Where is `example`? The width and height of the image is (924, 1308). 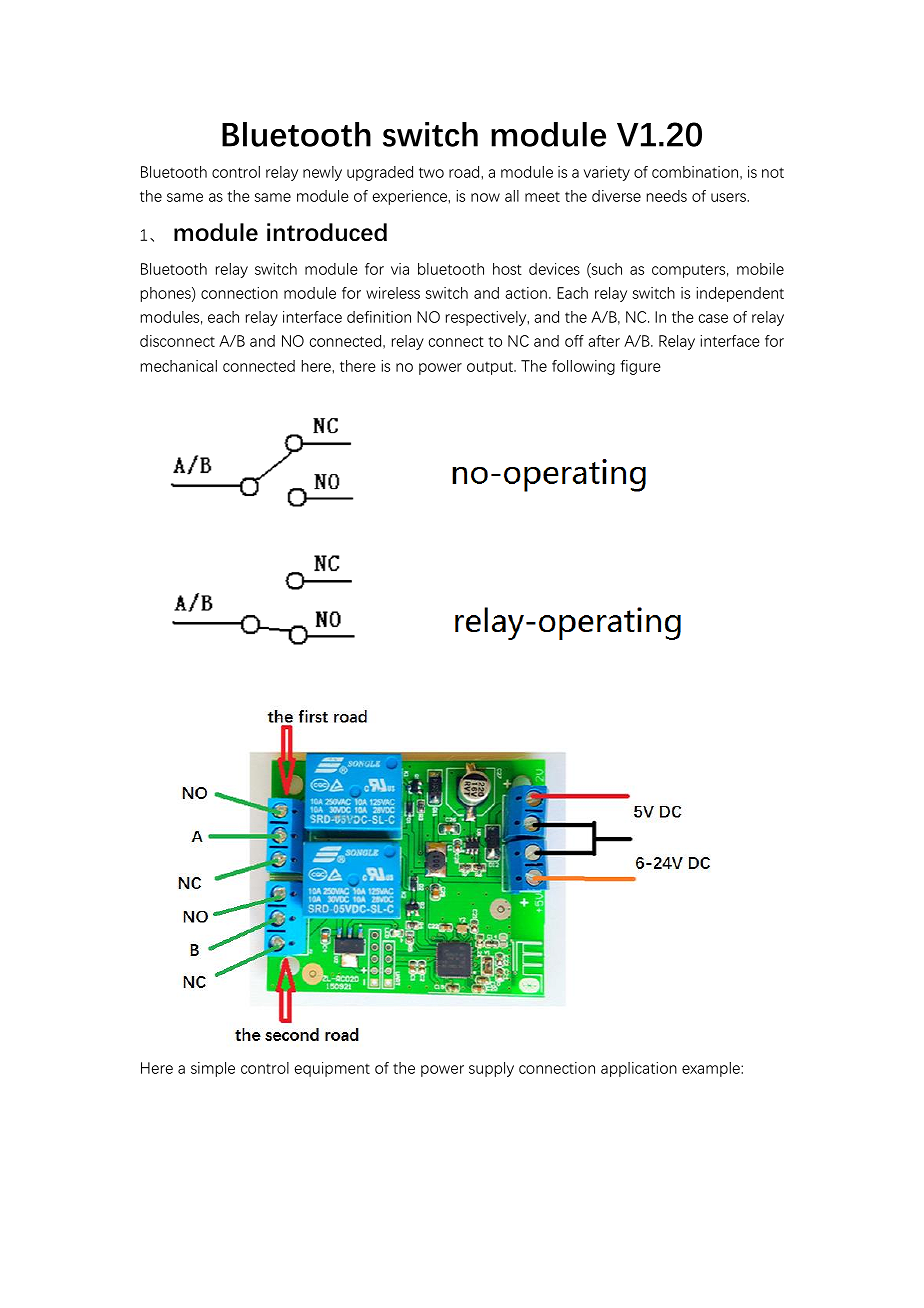 example is located at coordinates (712, 1069).
